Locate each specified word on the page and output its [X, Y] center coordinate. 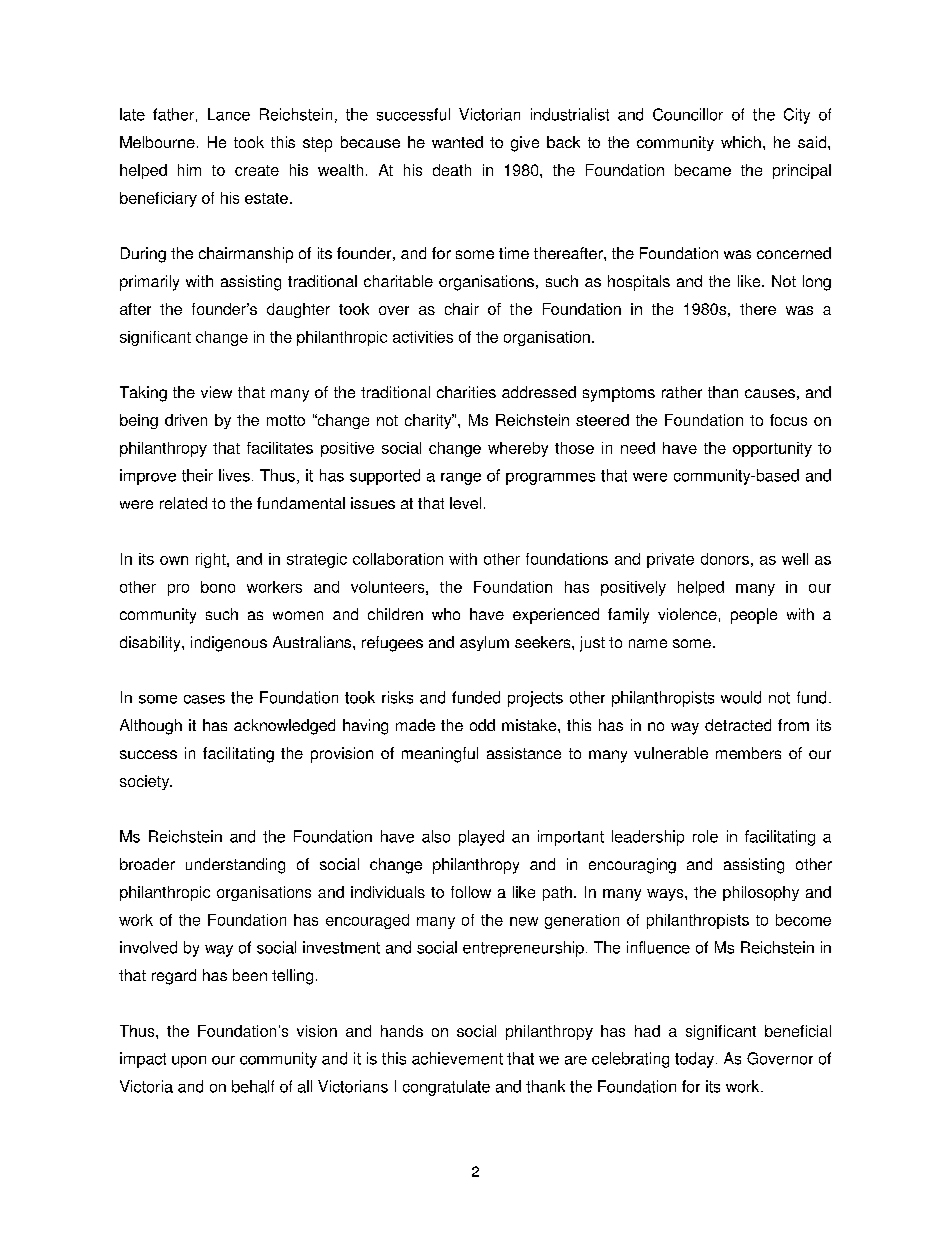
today [696, 1060]
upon [189, 1062]
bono [218, 587]
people [754, 616]
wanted [457, 142]
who [446, 614]
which [741, 142]
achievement [457, 1058]
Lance [229, 114]
